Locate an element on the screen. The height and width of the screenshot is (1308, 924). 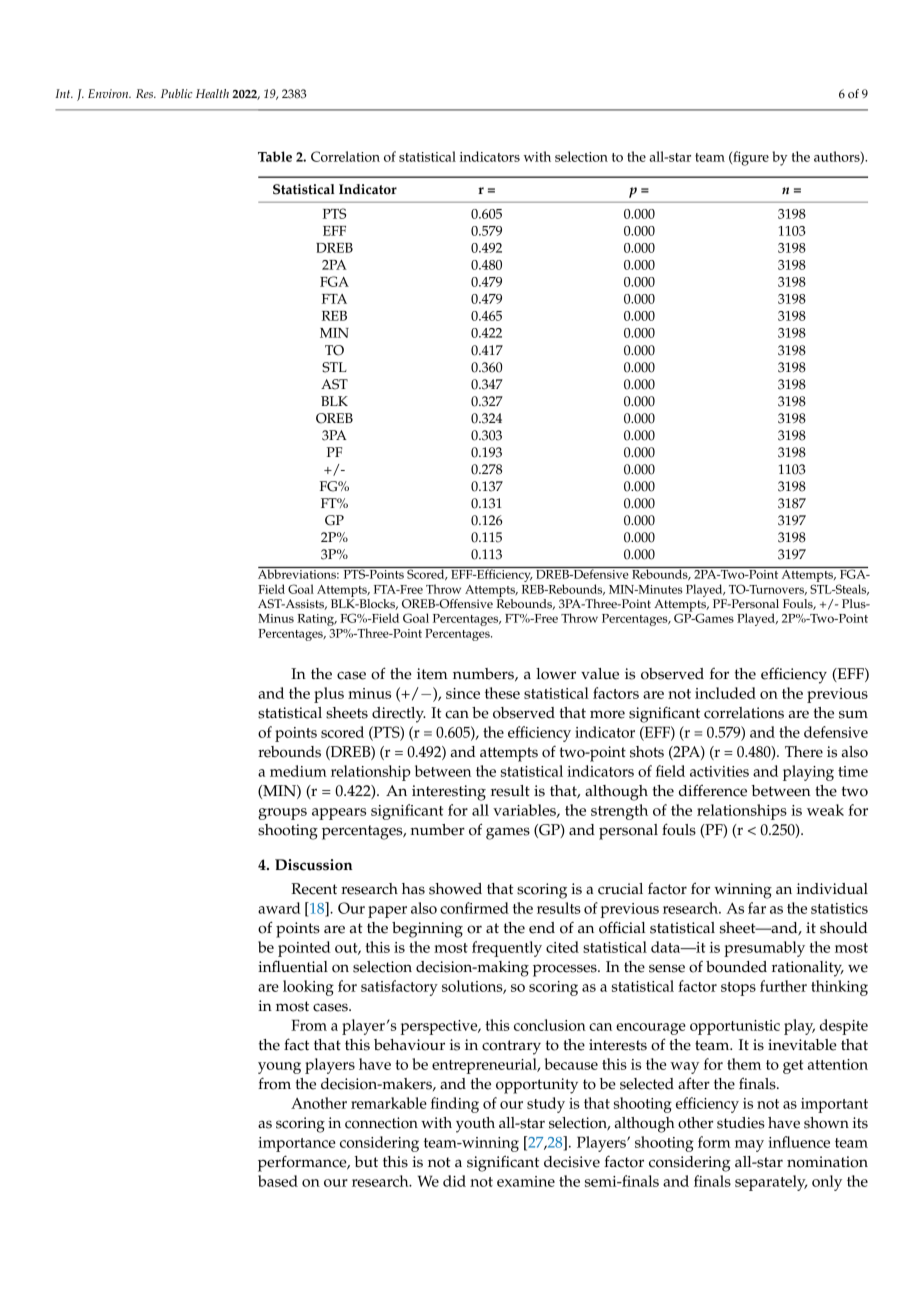
Health is located at coordinates (212, 93).
